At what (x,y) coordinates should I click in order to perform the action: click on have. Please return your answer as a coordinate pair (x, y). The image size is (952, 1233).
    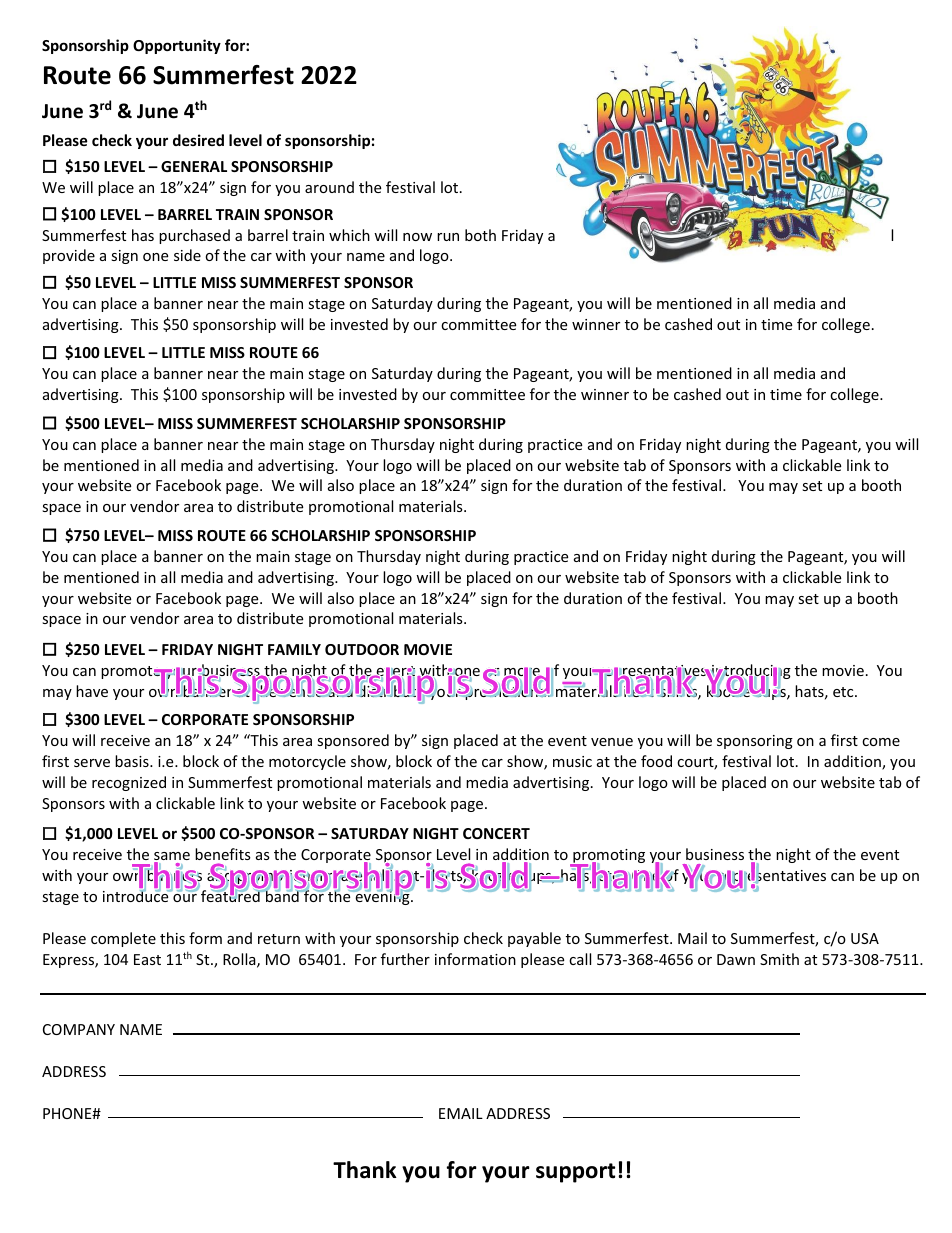
    Looking at the image, I should click on (92, 691).
